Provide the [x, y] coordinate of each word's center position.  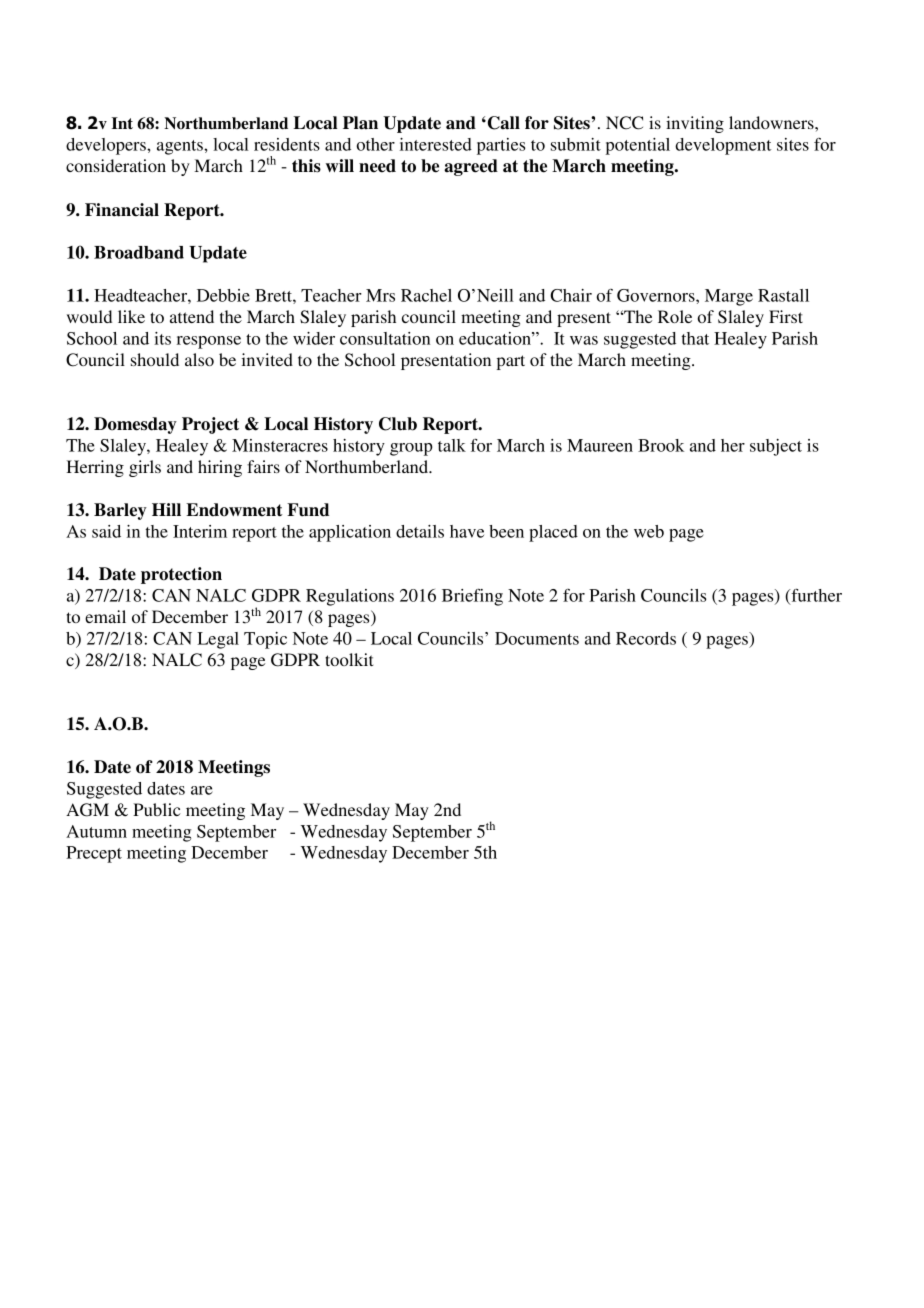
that [695, 338]
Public [157, 809]
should [155, 359]
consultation [385, 338]
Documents [537, 638]
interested [436, 144]
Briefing [472, 597]
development [723, 146]
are [202, 790]
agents [181, 147]
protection [181, 575]
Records [646, 638]
